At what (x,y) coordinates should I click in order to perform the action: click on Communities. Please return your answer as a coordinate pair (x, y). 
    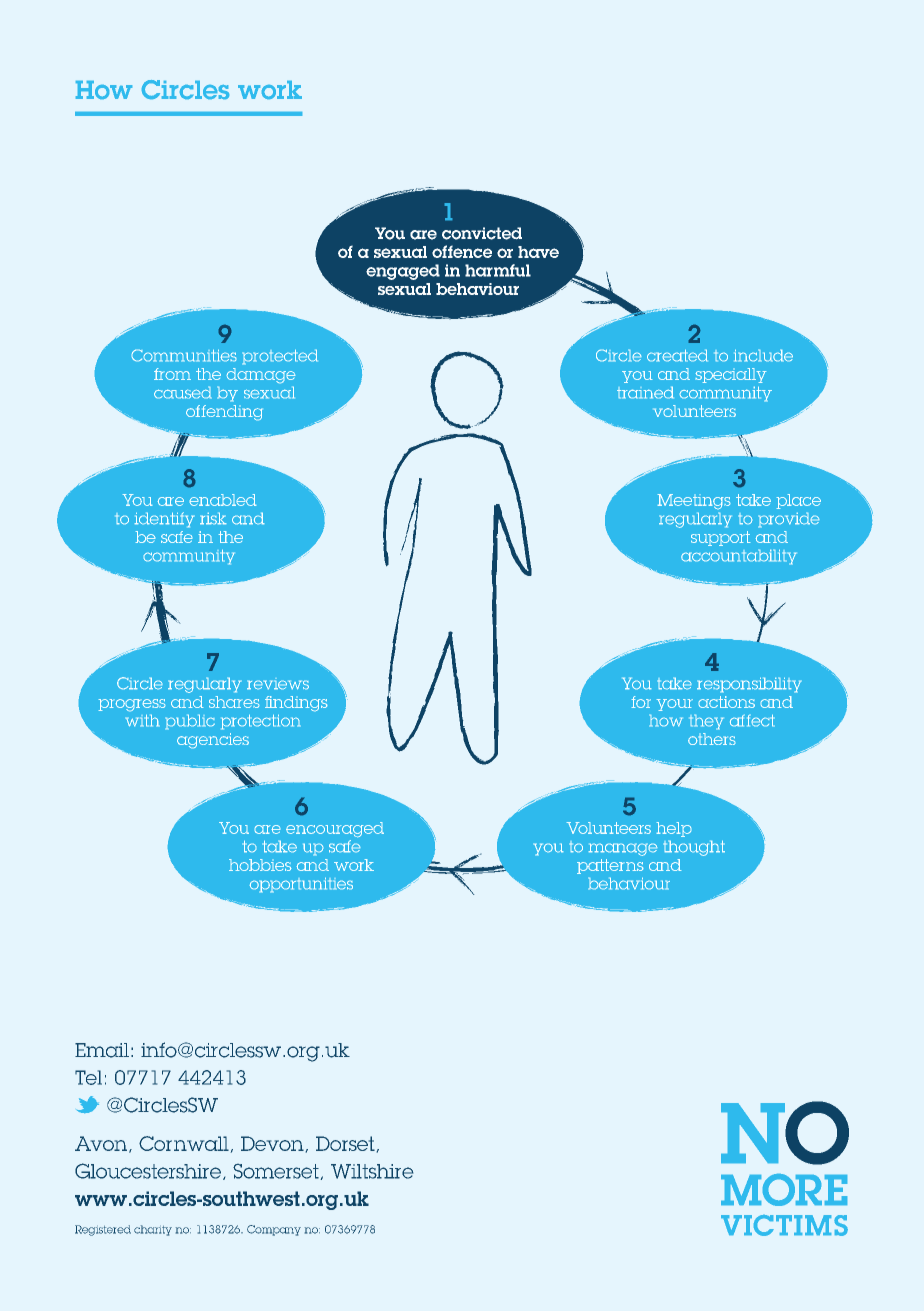
    Looking at the image, I should click on (184, 355).
